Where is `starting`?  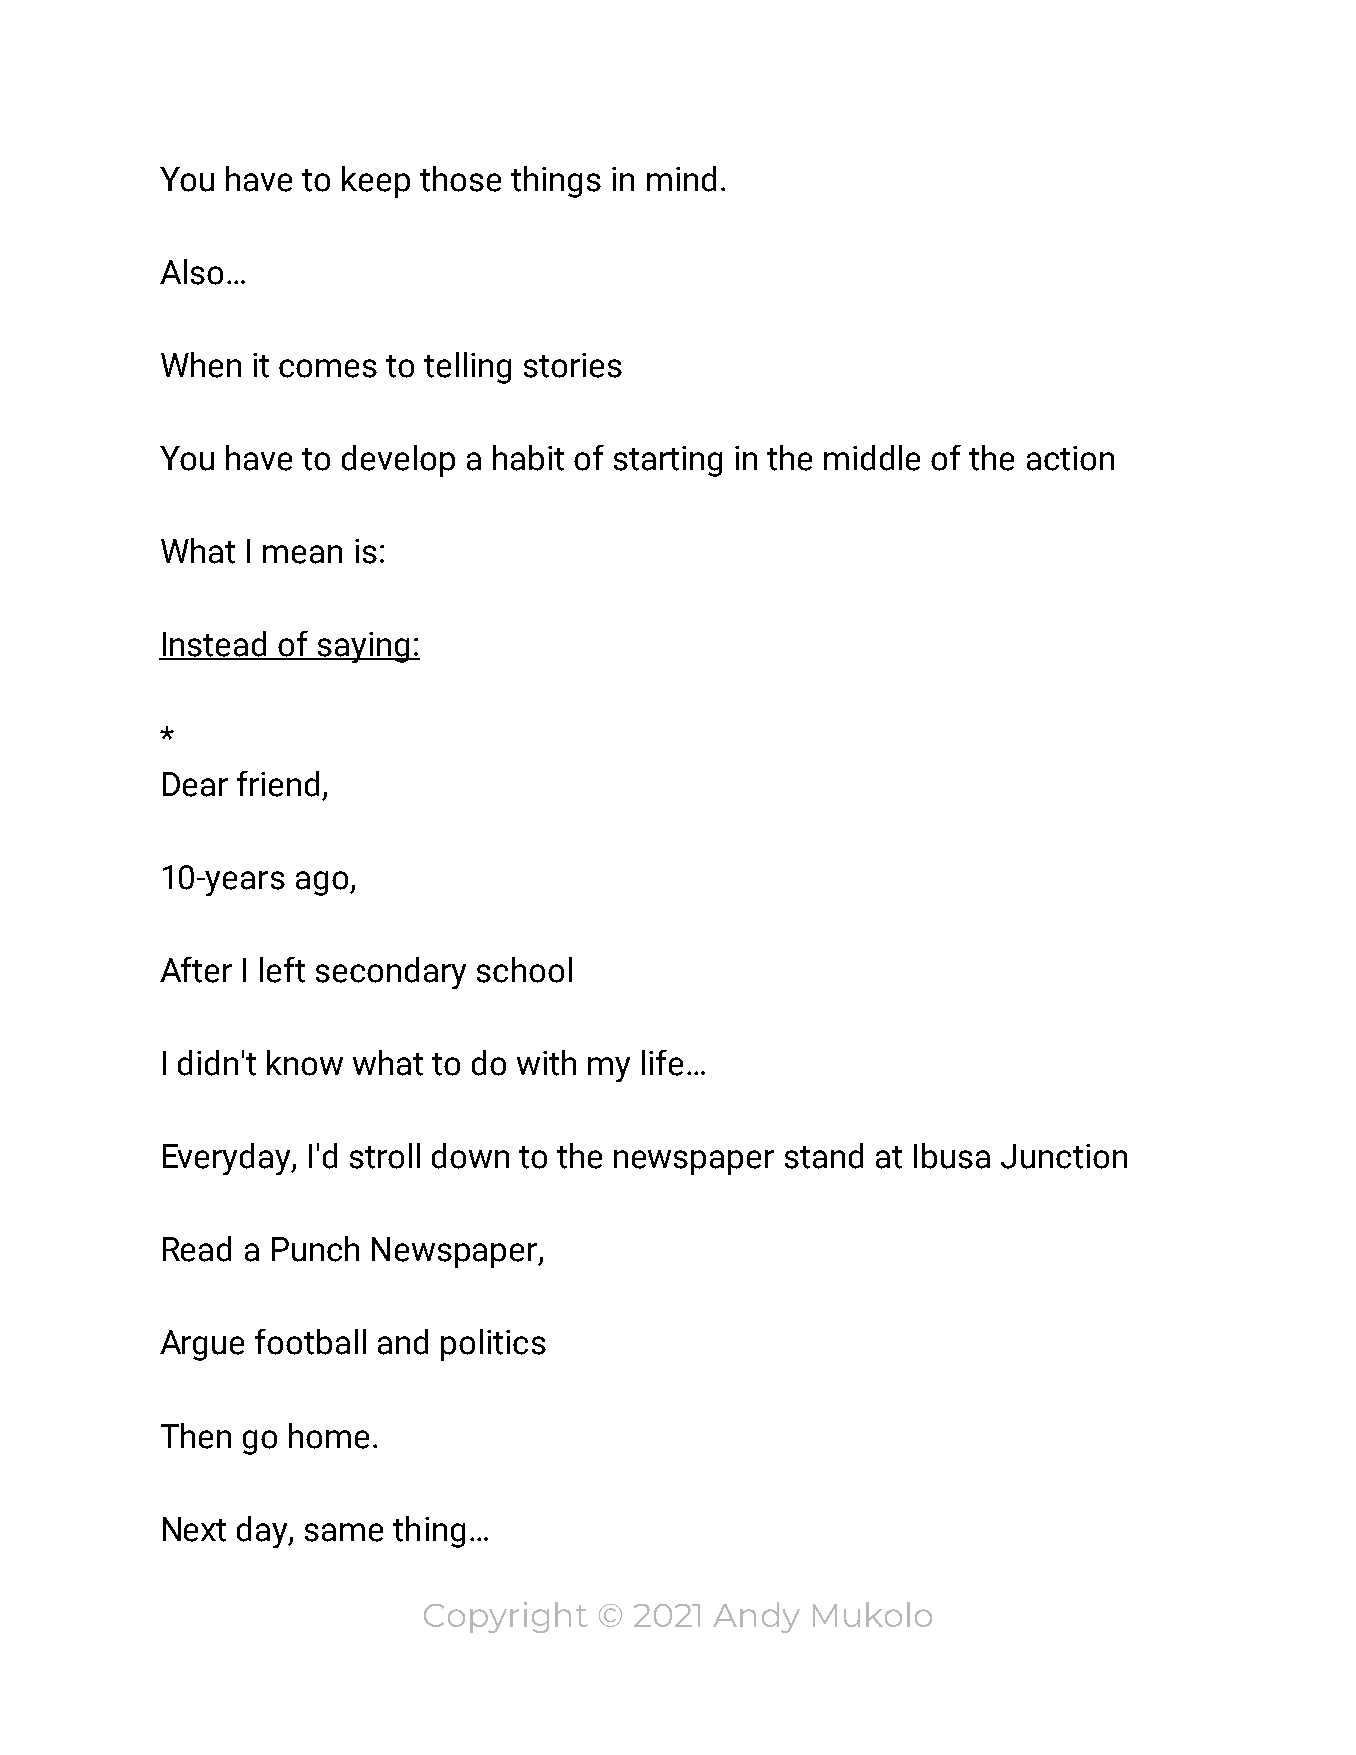 starting is located at coordinates (668, 461).
